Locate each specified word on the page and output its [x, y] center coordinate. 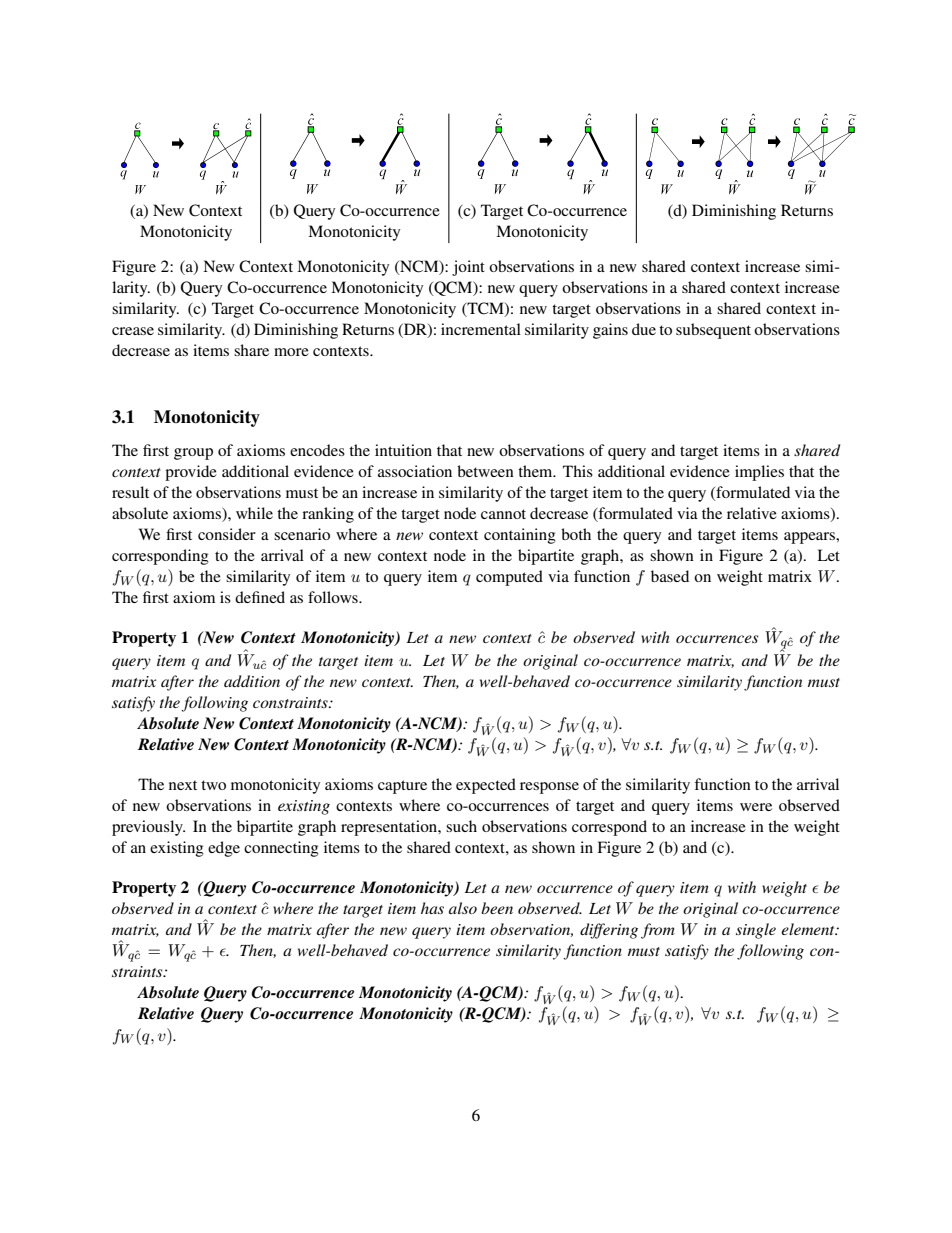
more [291, 352]
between [485, 471]
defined [260, 597]
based [670, 576]
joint [468, 268]
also [463, 908]
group [193, 454]
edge [224, 849]
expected [486, 786]
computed [509, 578]
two [213, 785]
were [756, 807]
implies [759, 473]
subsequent [713, 331]
